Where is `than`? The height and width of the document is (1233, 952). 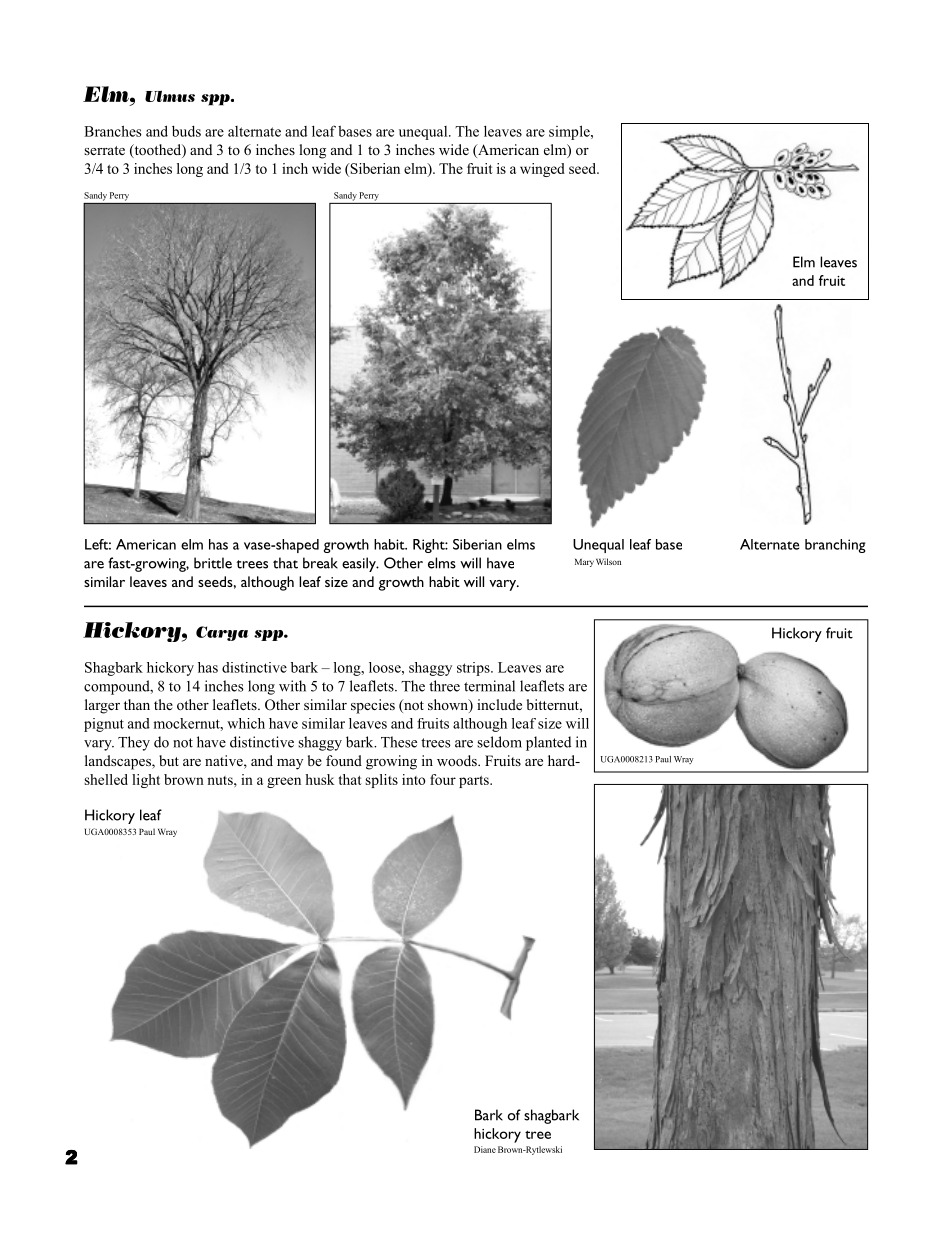
than is located at coordinates (137, 704).
